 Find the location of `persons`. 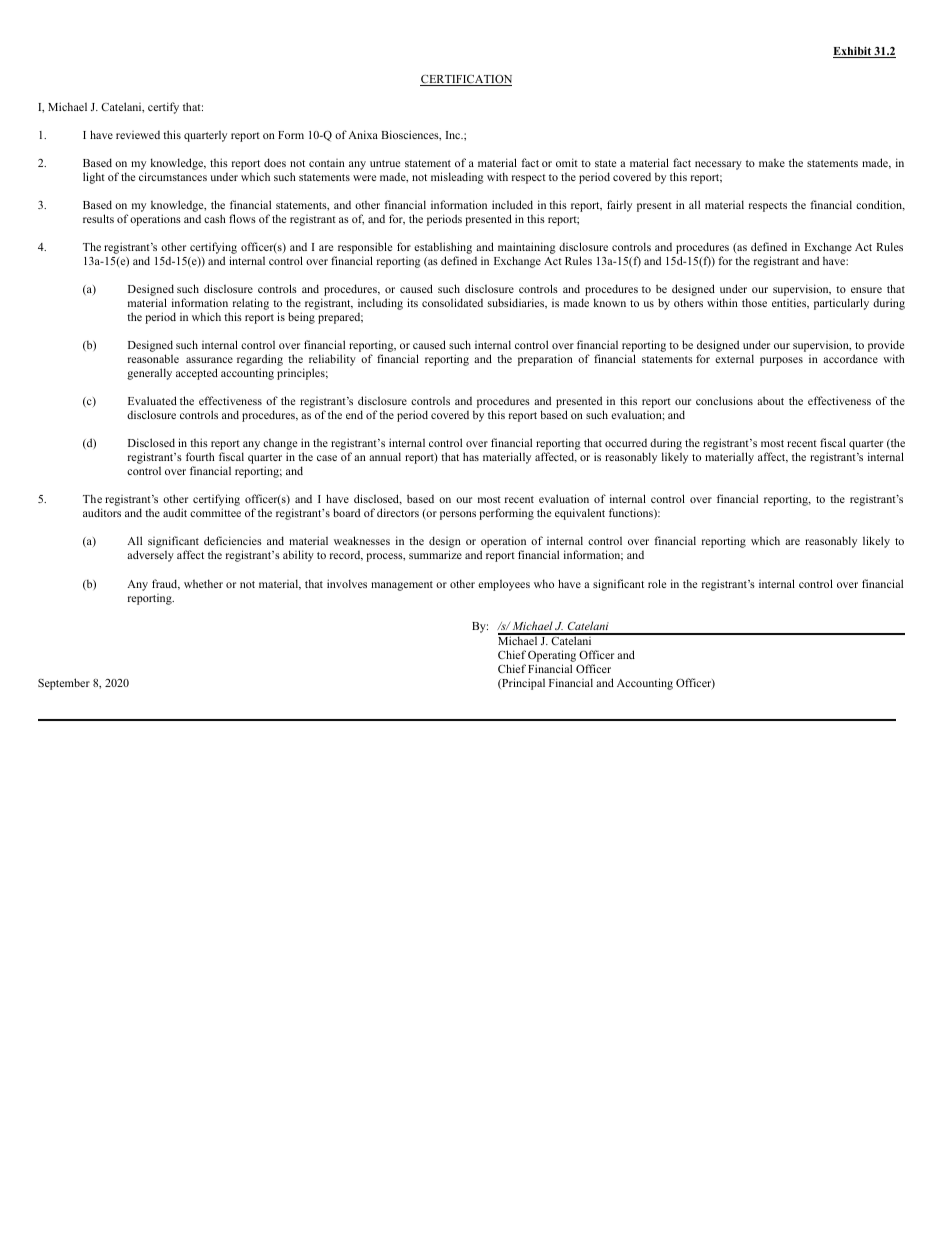

persons is located at coordinates (458, 515).
